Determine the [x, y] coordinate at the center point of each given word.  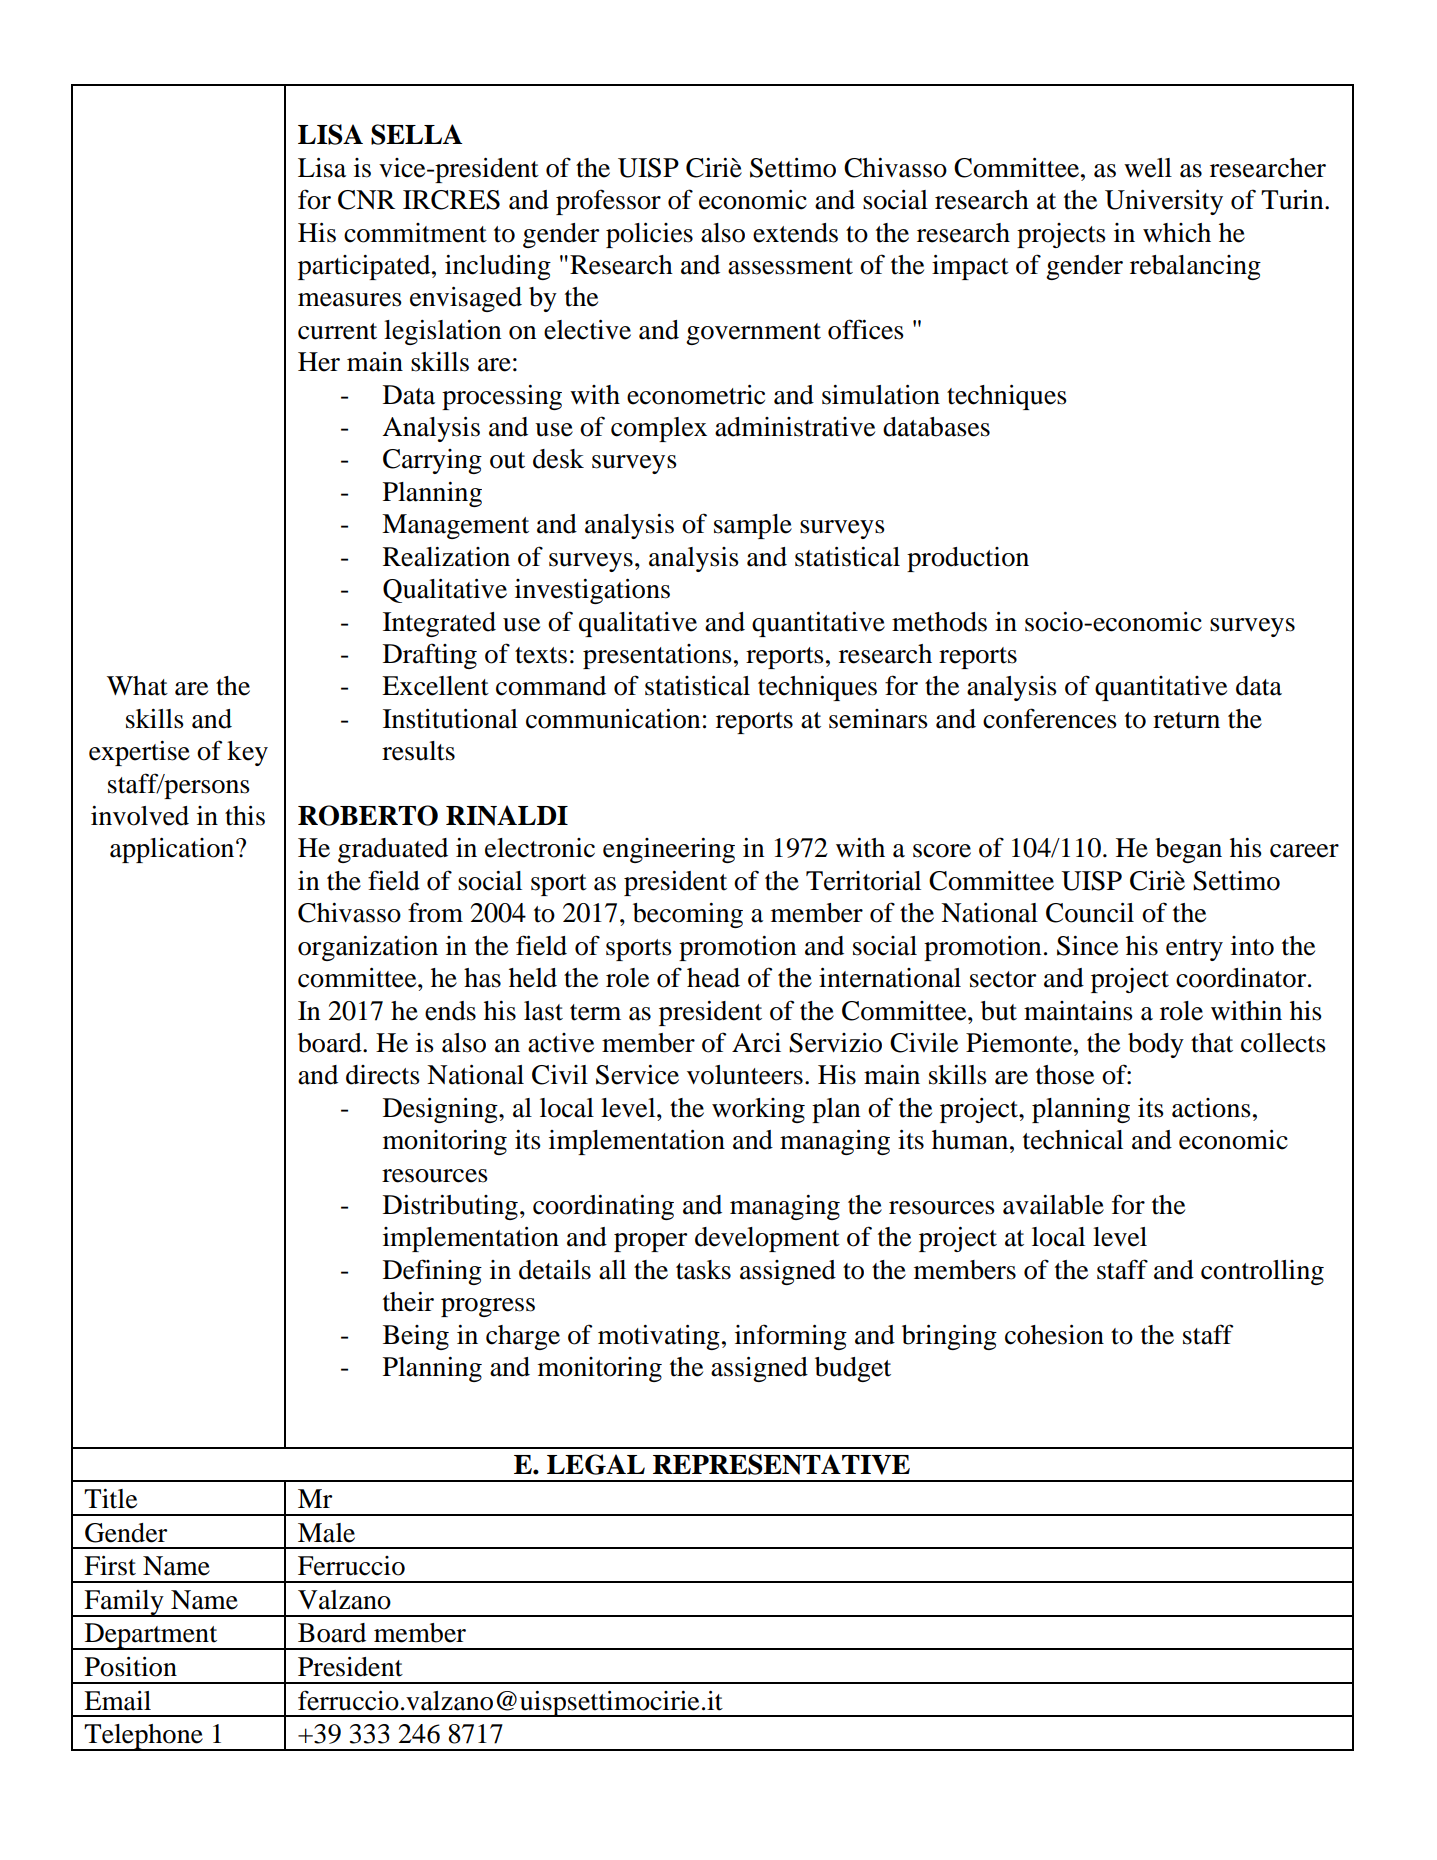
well [1148, 168]
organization [368, 948]
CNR [366, 200]
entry [1194, 950]
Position [131, 1666]
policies [649, 235]
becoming [688, 915]
